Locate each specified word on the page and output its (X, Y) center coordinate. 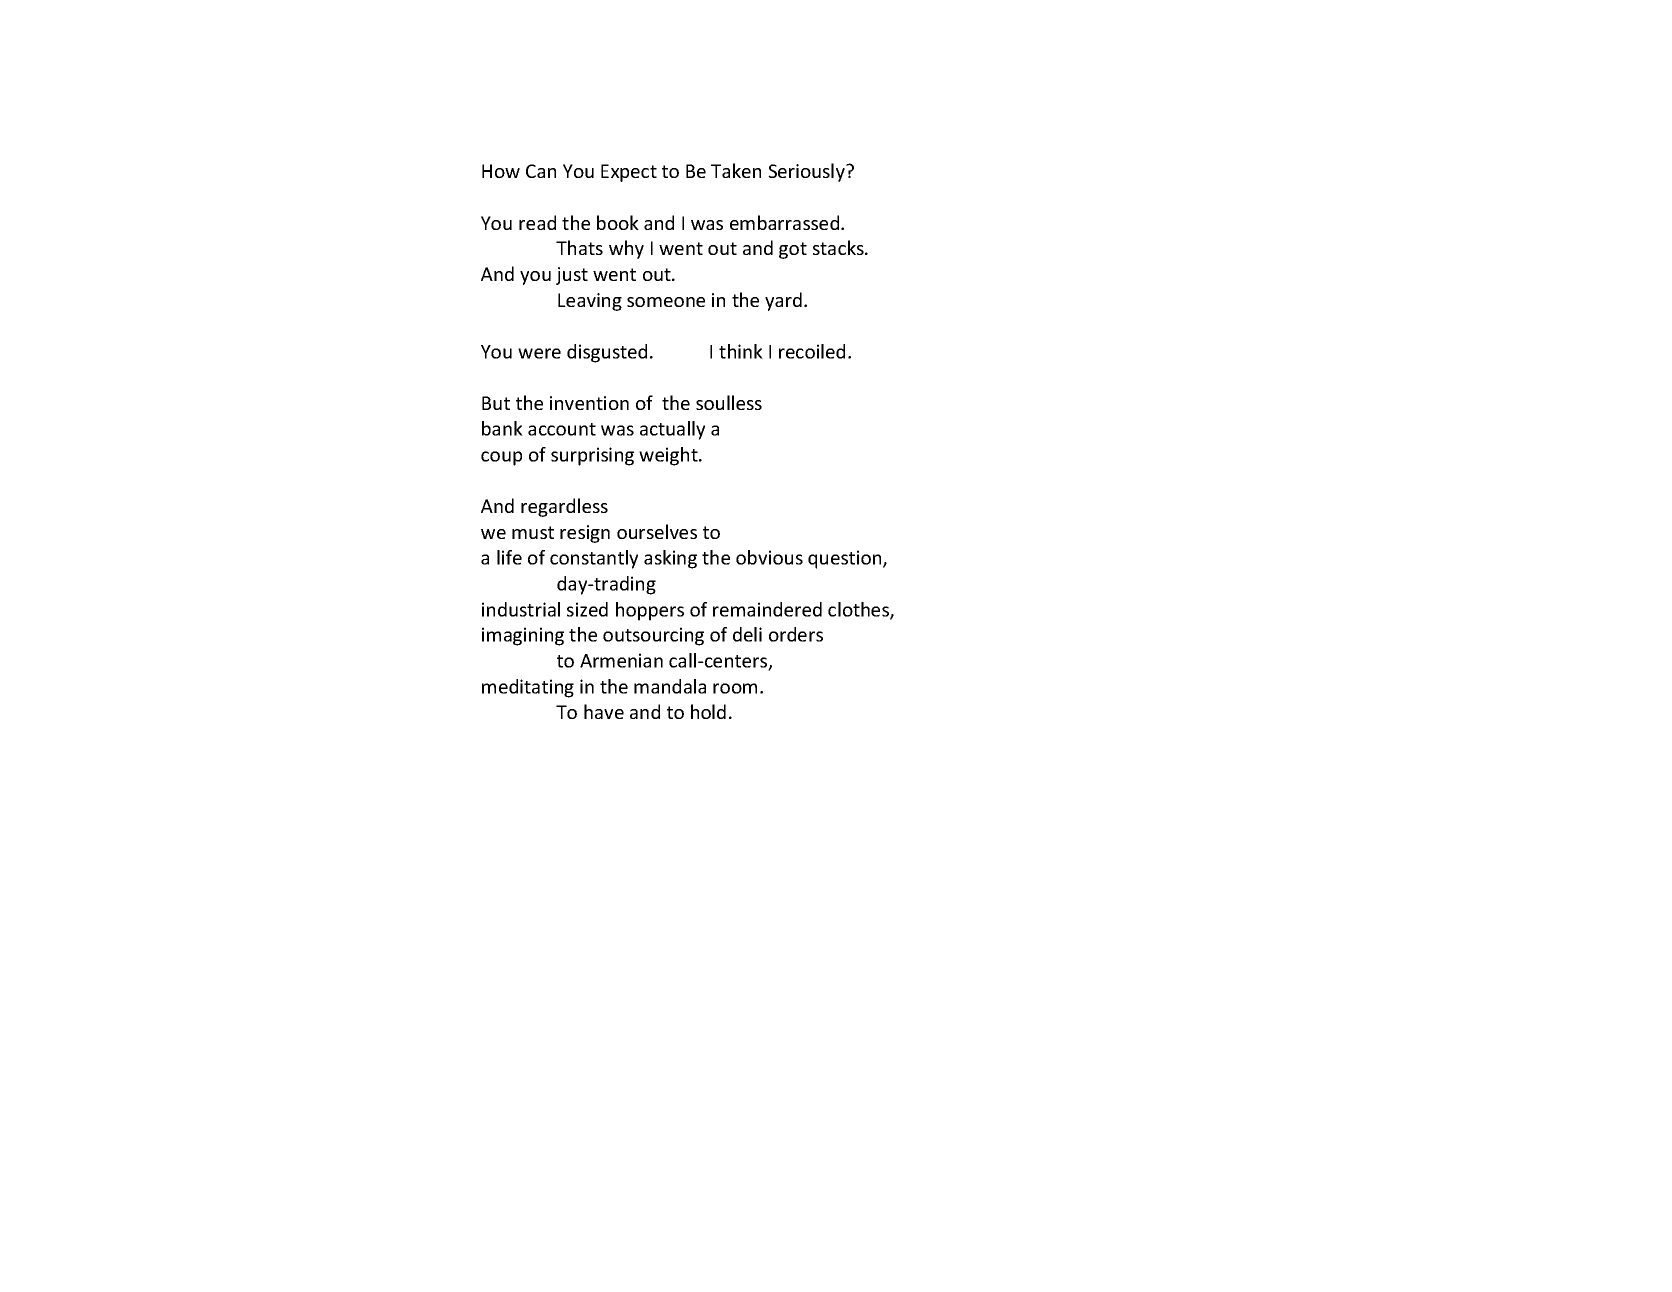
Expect (629, 173)
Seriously (807, 172)
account (562, 429)
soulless (729, 402)
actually (672, 430)
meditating (528, 688)
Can (541, 171)
